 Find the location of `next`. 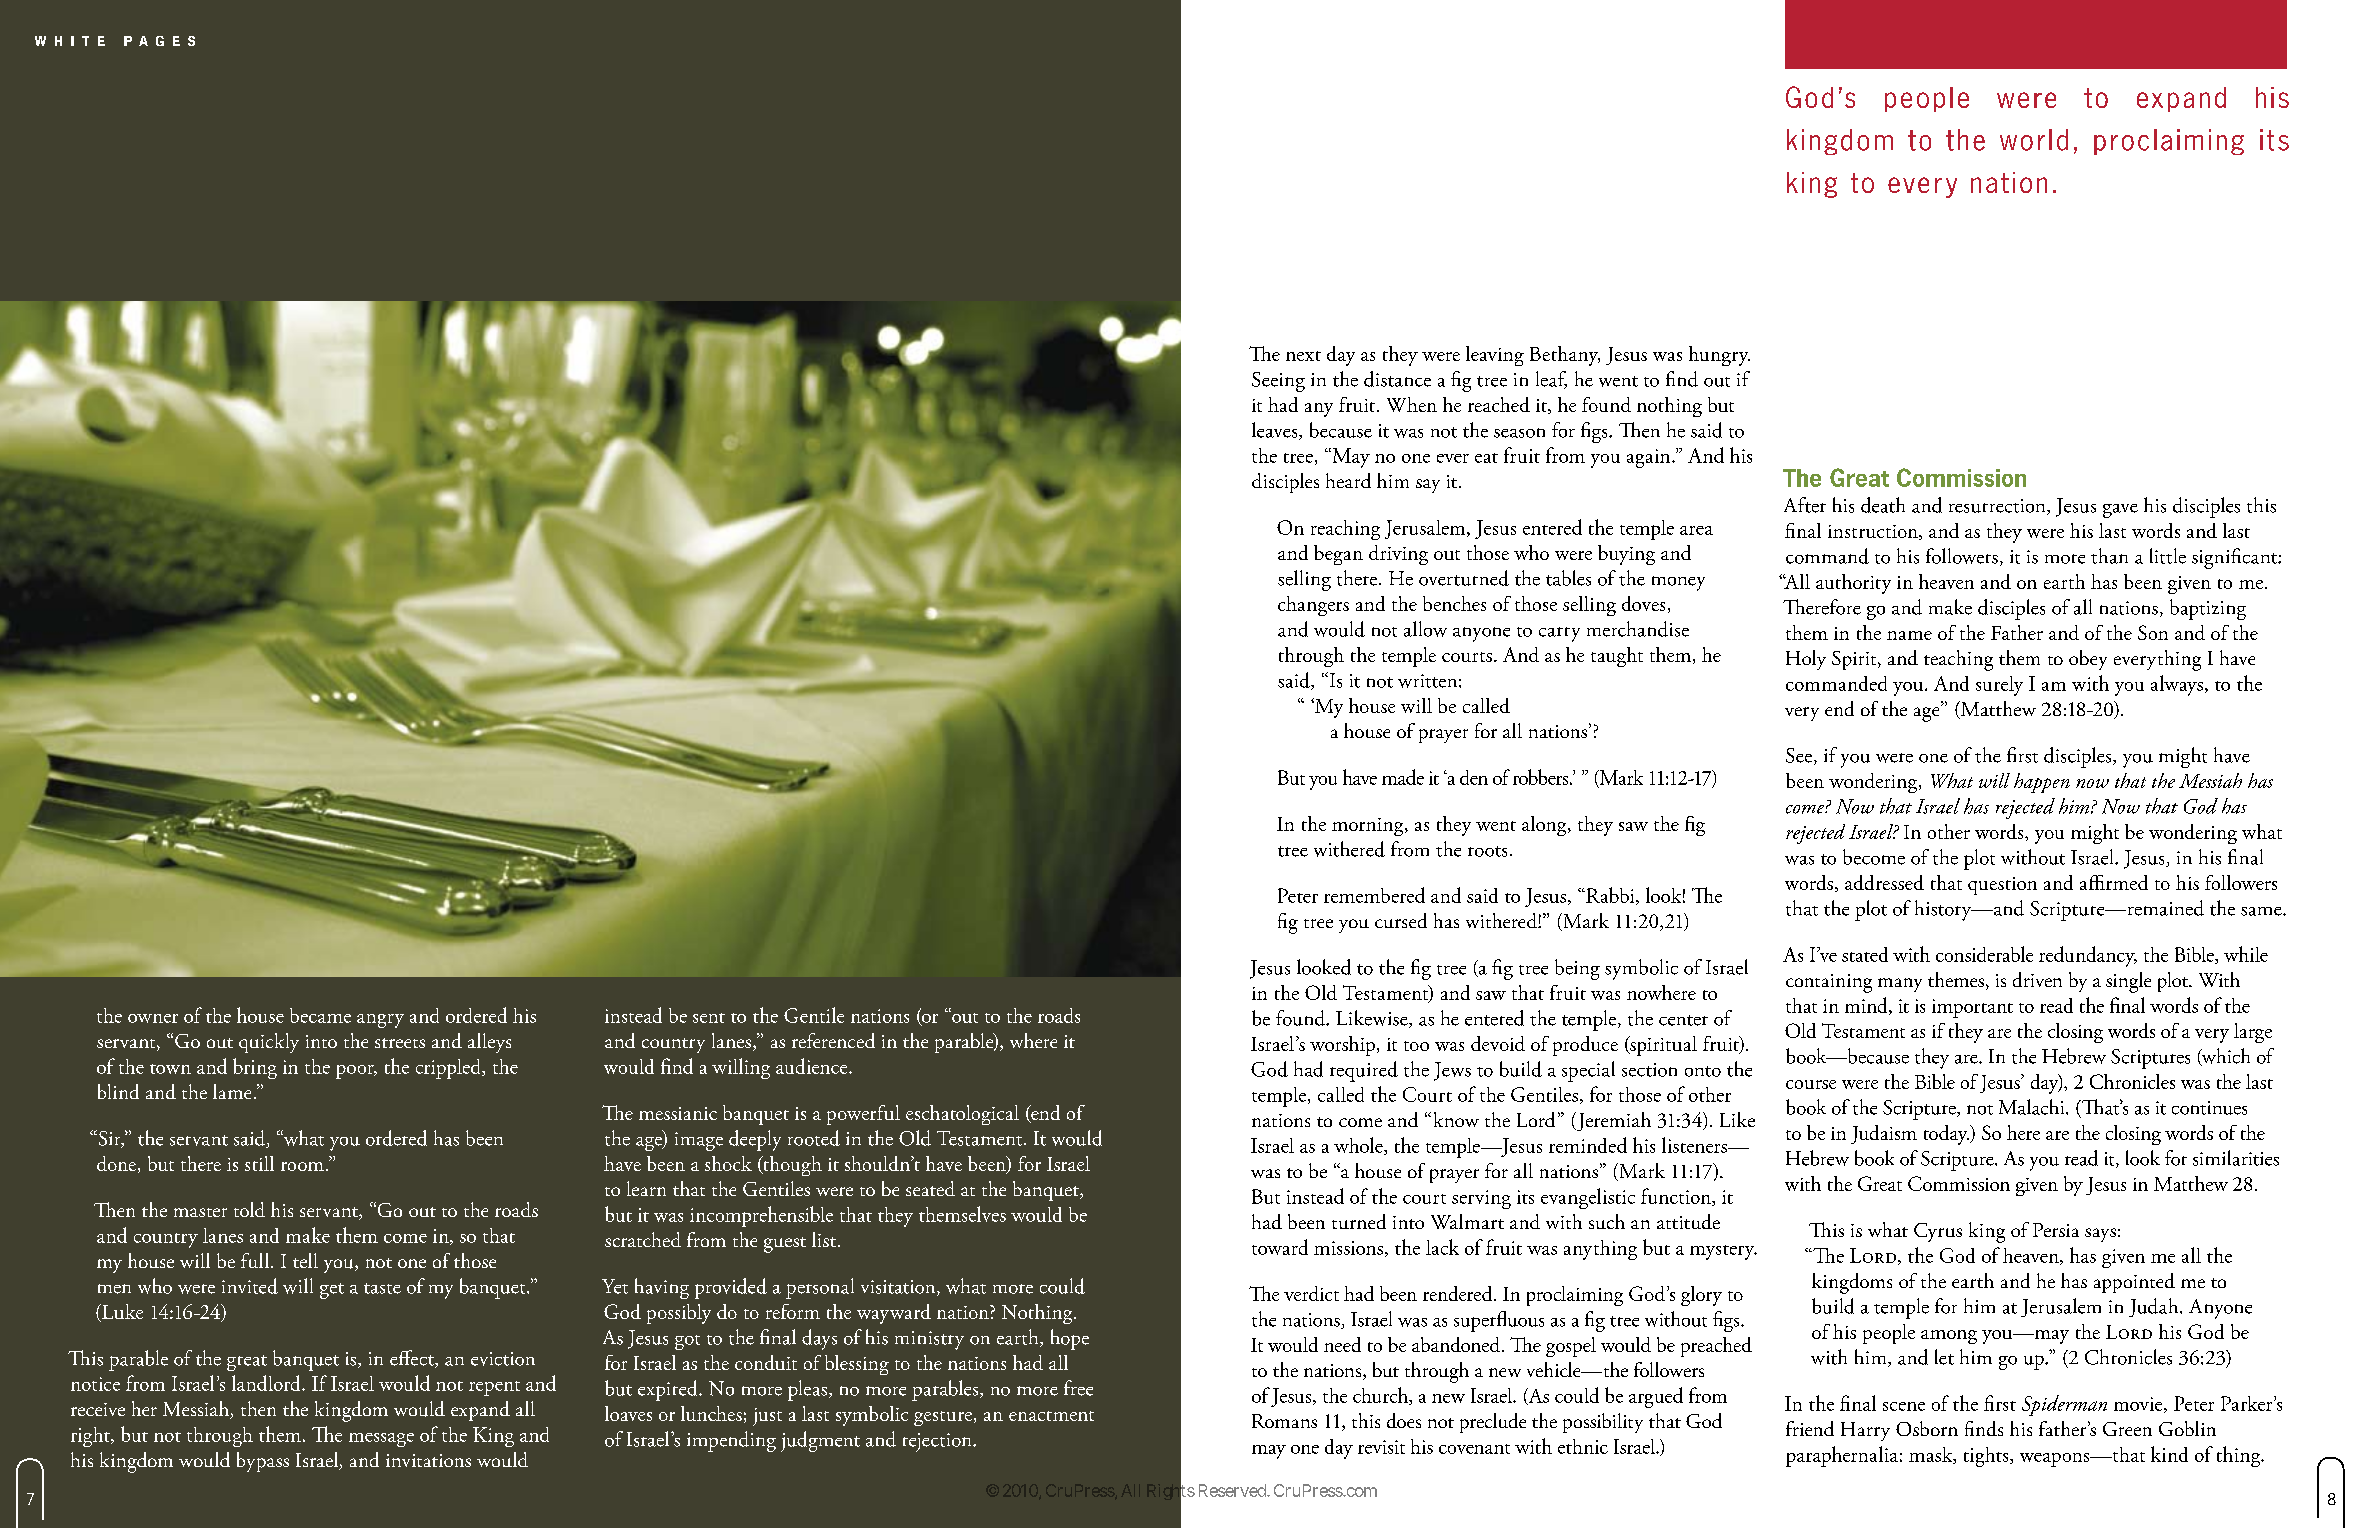

next is located at coordinates (1303, 356).
